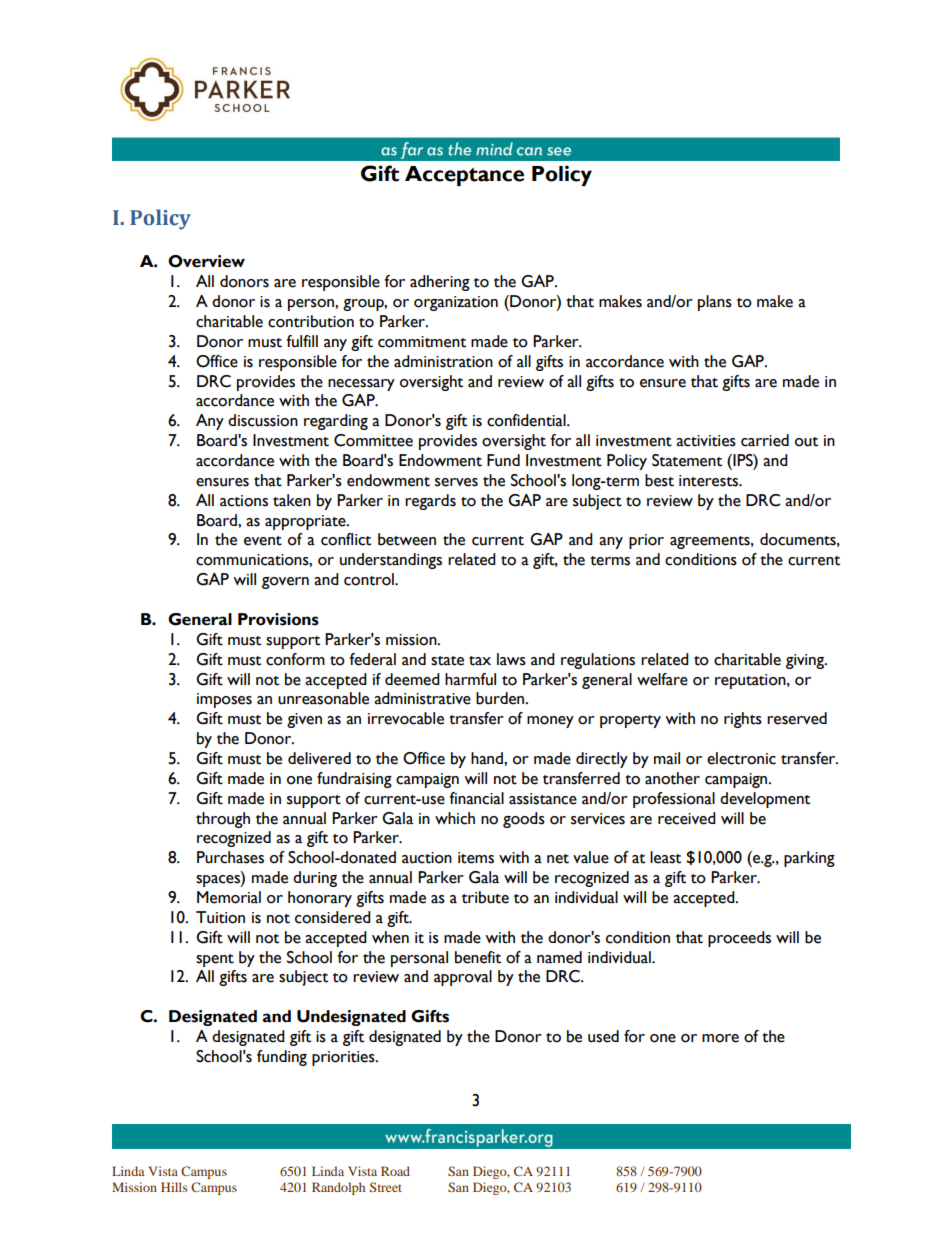 The width and height of the page is (952, 1233). What do you see at coordinates (224, 700) in the page?
I see `imposes` at bounding box center [224, 700].
